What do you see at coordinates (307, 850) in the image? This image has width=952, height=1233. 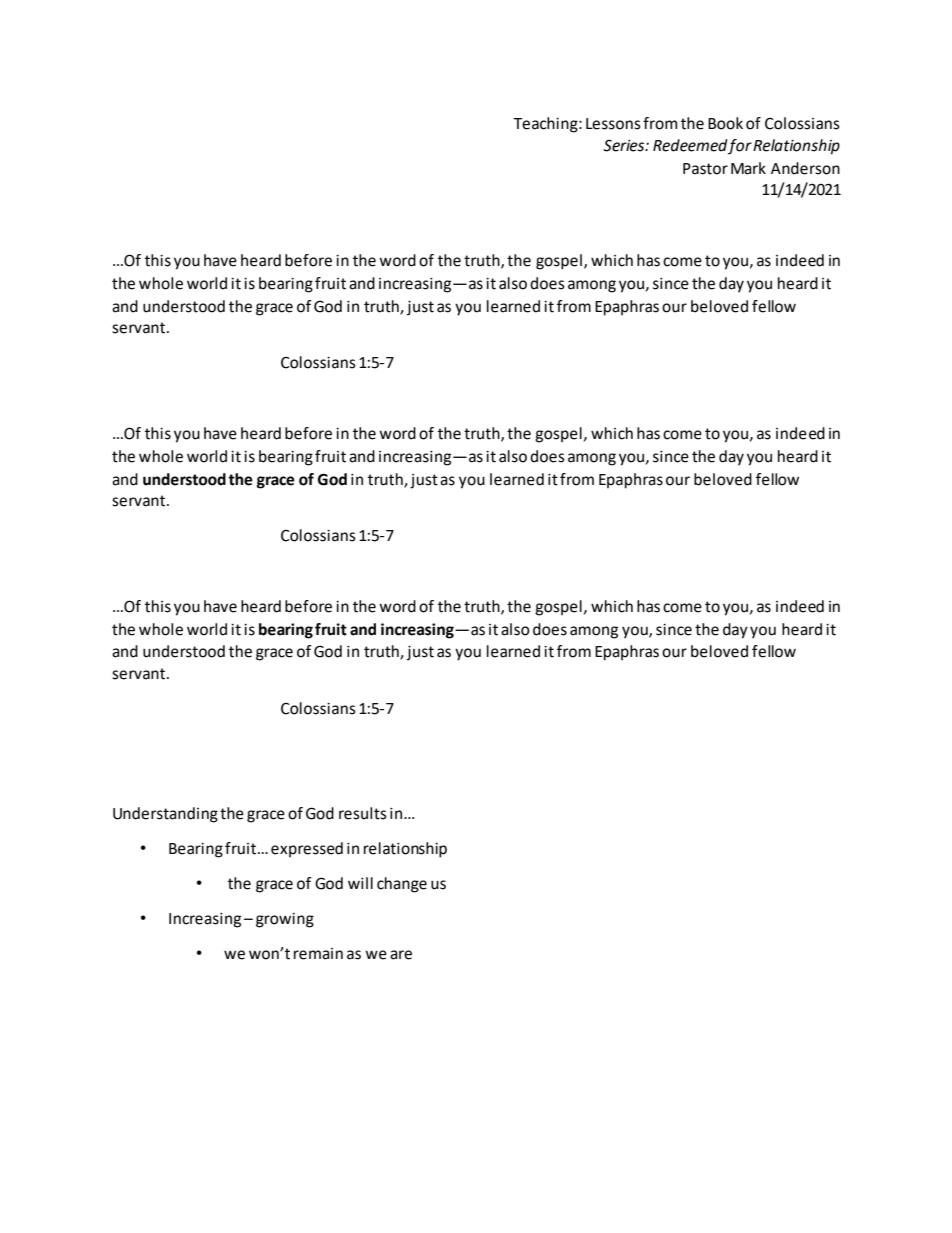 I see `expressed` at bounding box center [307, 850].
